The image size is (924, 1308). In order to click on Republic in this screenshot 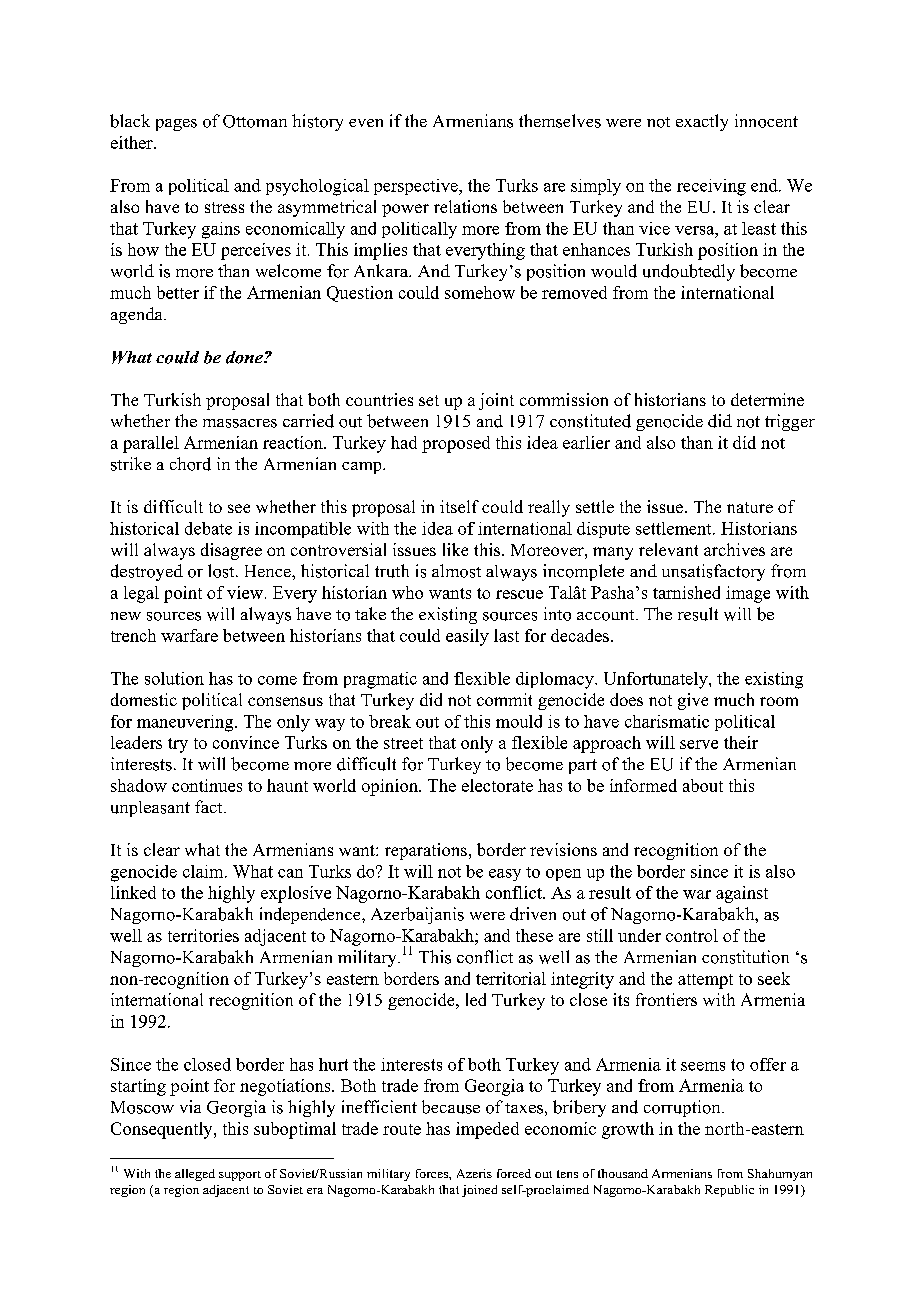, I will do `click(729, 1191)`.
